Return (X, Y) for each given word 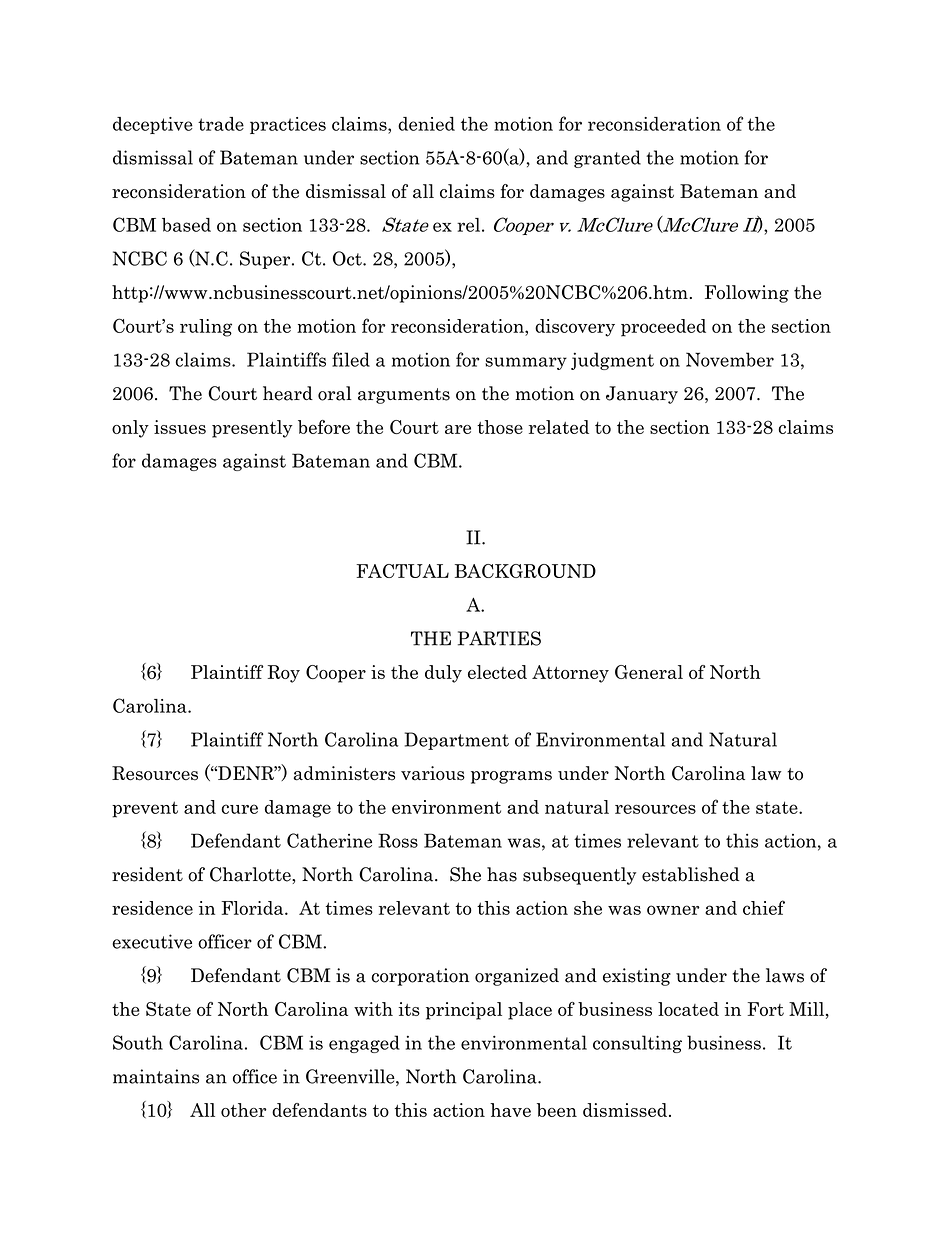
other (244, 1110)
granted (607, 159)
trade (221, 124)
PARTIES (499, 638)
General (649, 672)
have (510, 1110)
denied (426, 124)
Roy (284, 674)
